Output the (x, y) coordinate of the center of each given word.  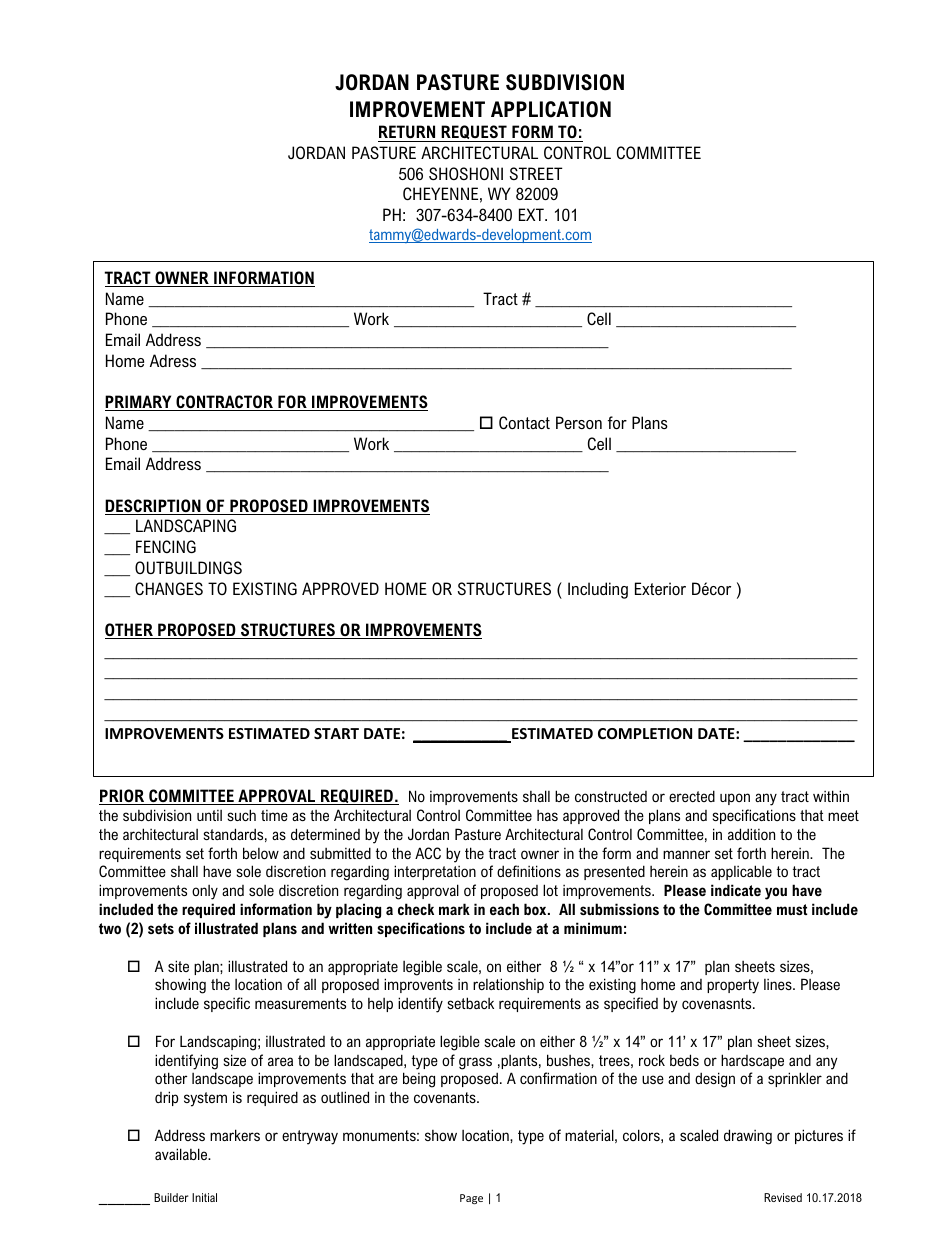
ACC (428, 853)
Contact (524, 422)
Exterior (660, 588)
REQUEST (474, 133)
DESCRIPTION (154, 507)
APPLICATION (551, 109)
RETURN (407, 131)
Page (471, 1199)
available (182, 1154)
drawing (748, 1137)
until (209, 815)
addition (751, 834)
